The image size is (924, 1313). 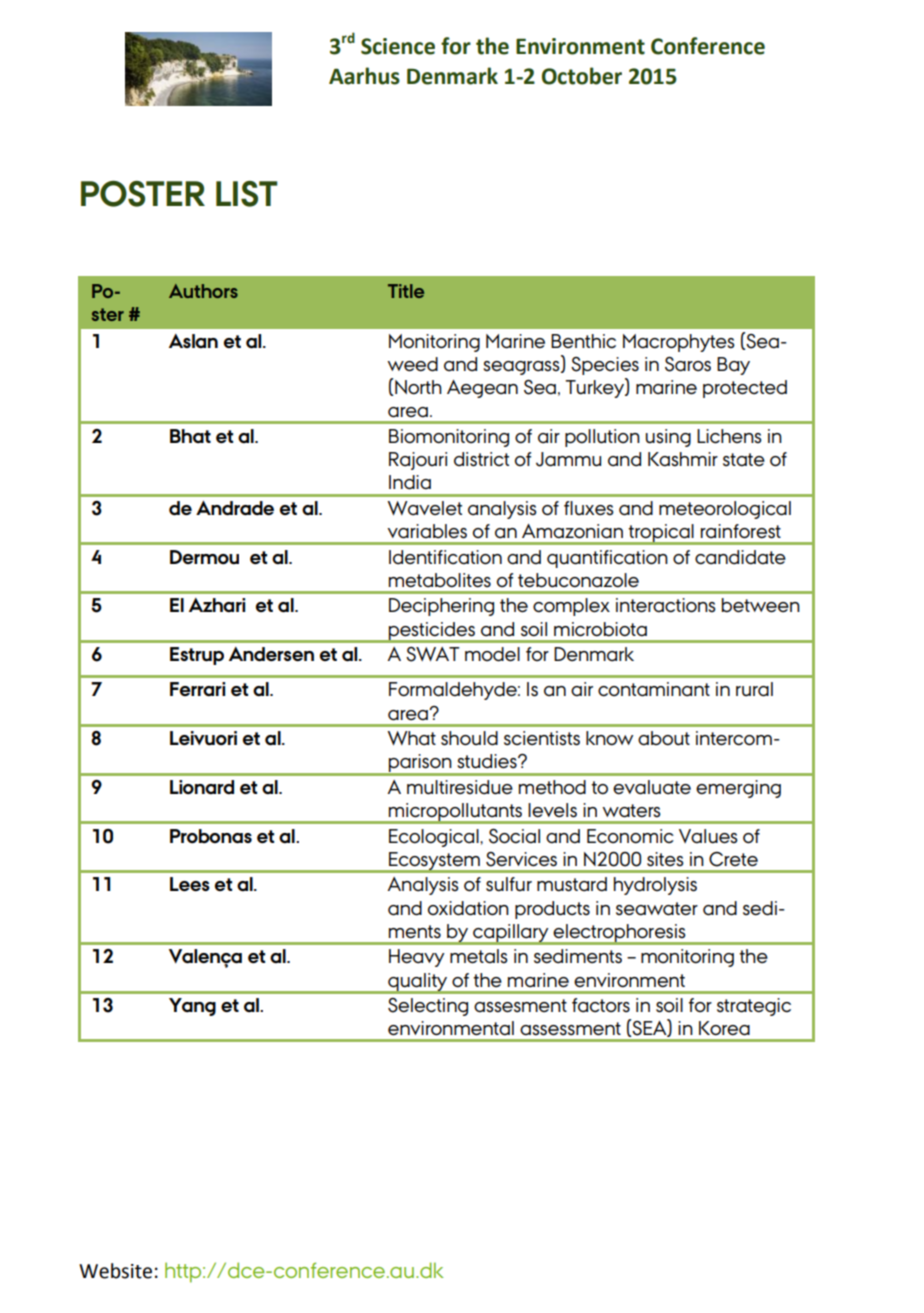 I want to click on Lees, so click(x=190, y=884).
